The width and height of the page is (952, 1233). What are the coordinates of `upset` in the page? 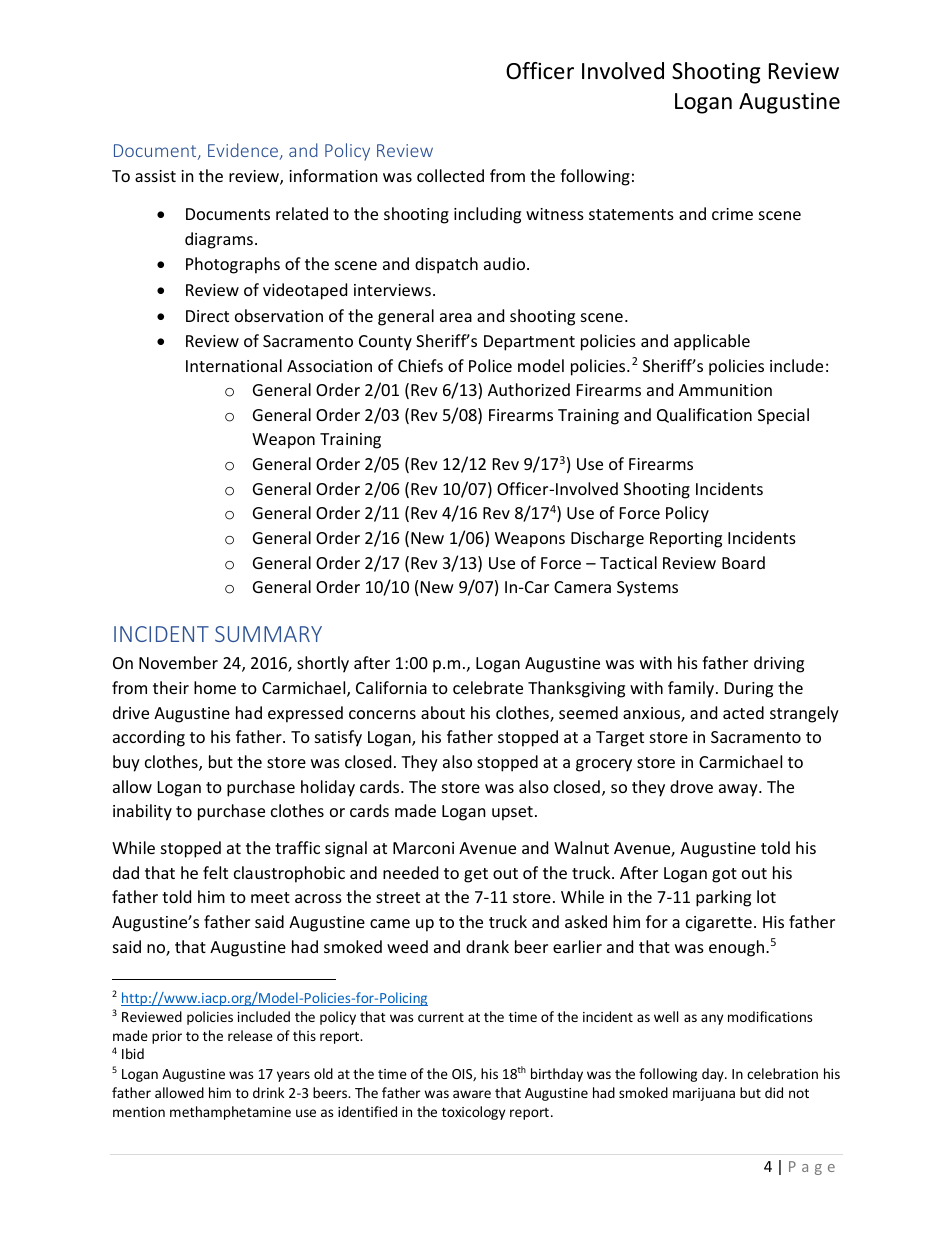 It's located at (512, 813).
